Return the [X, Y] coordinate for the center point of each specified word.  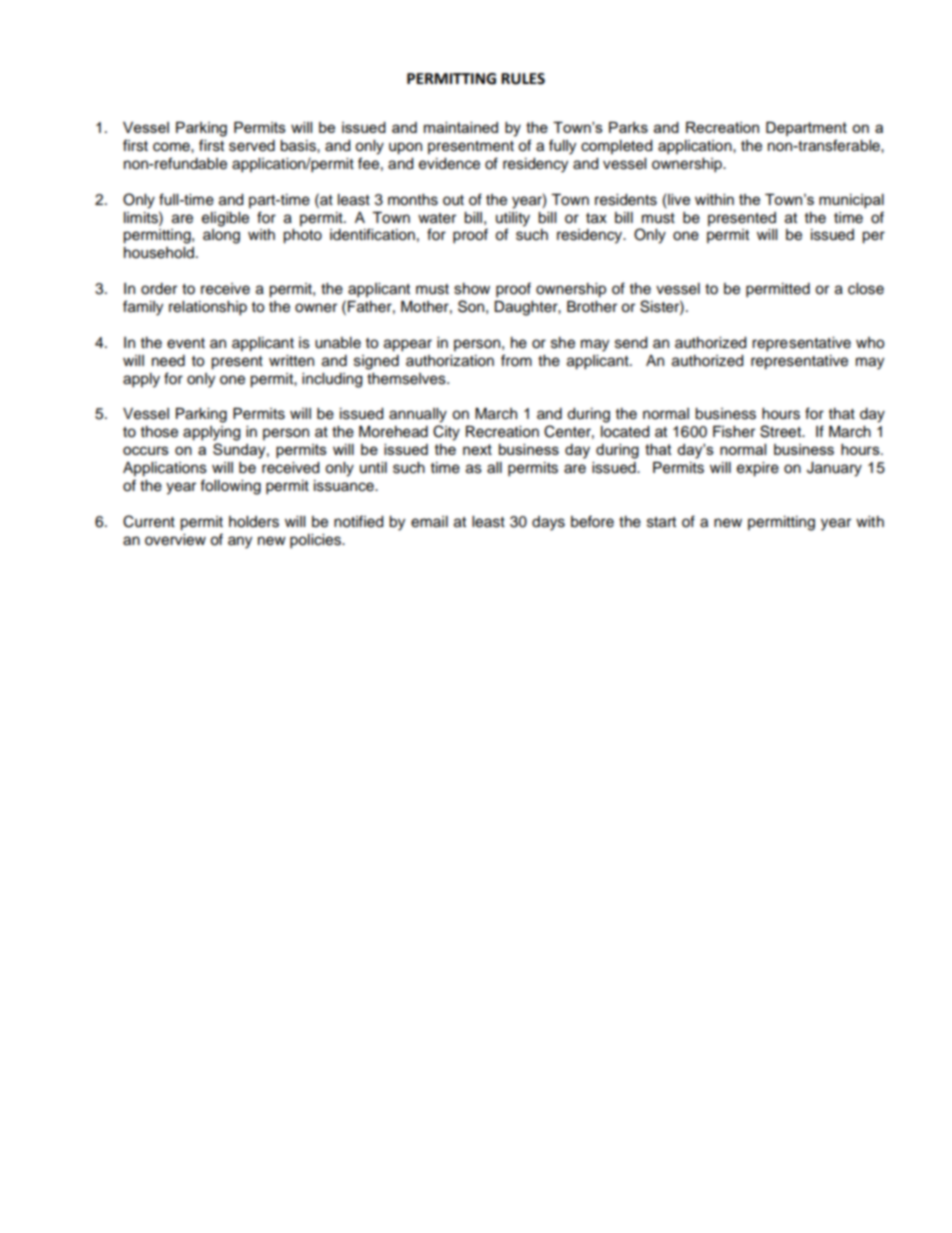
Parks [628, 127]
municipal [851, 201]
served [252, 146]
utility [513, 219]
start [661, 522]
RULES [523, 79]
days [548, 523]
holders [254, 522]
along [221, 236]
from [516, 360]
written [291, 361]
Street [781, 431]
